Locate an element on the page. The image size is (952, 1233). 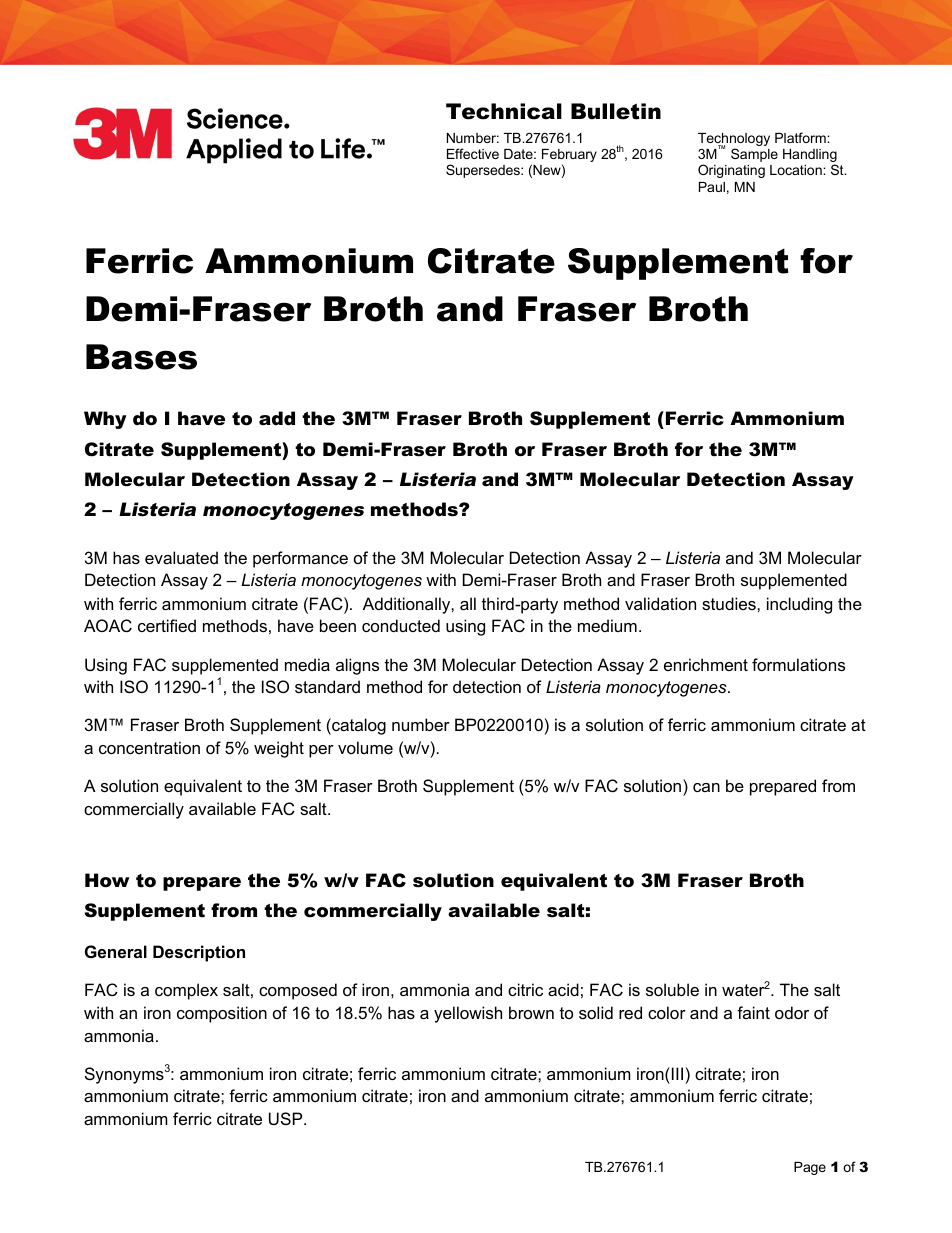
Effective is located at coordinates (473, 153).
